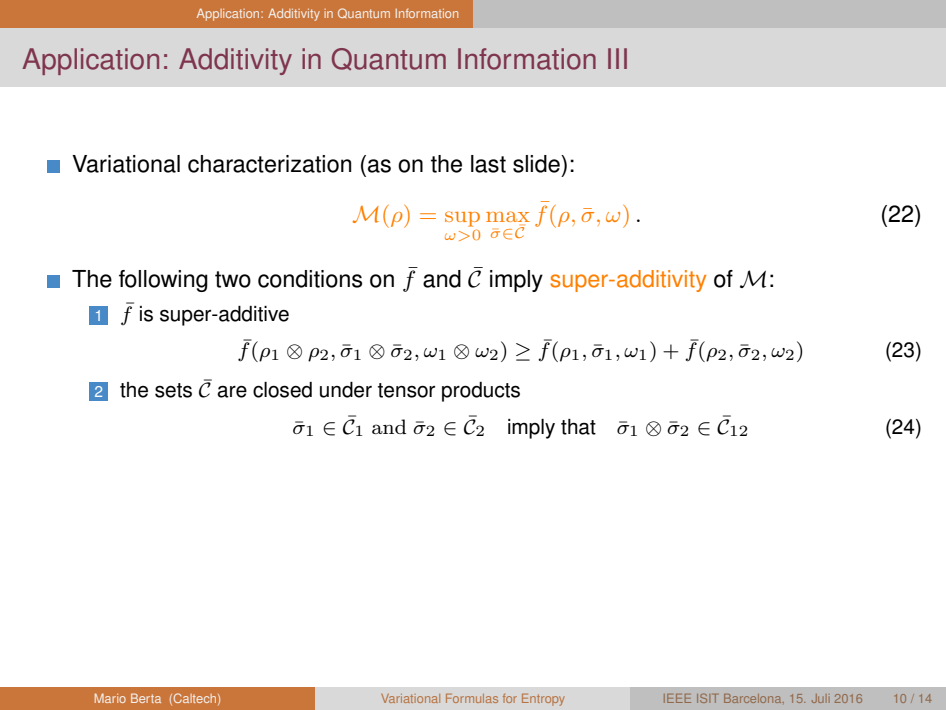 This screenshot has height=710, width=946. Describe the element at coordinates (617, 58) in the screenshot. I see `III` at that location.
